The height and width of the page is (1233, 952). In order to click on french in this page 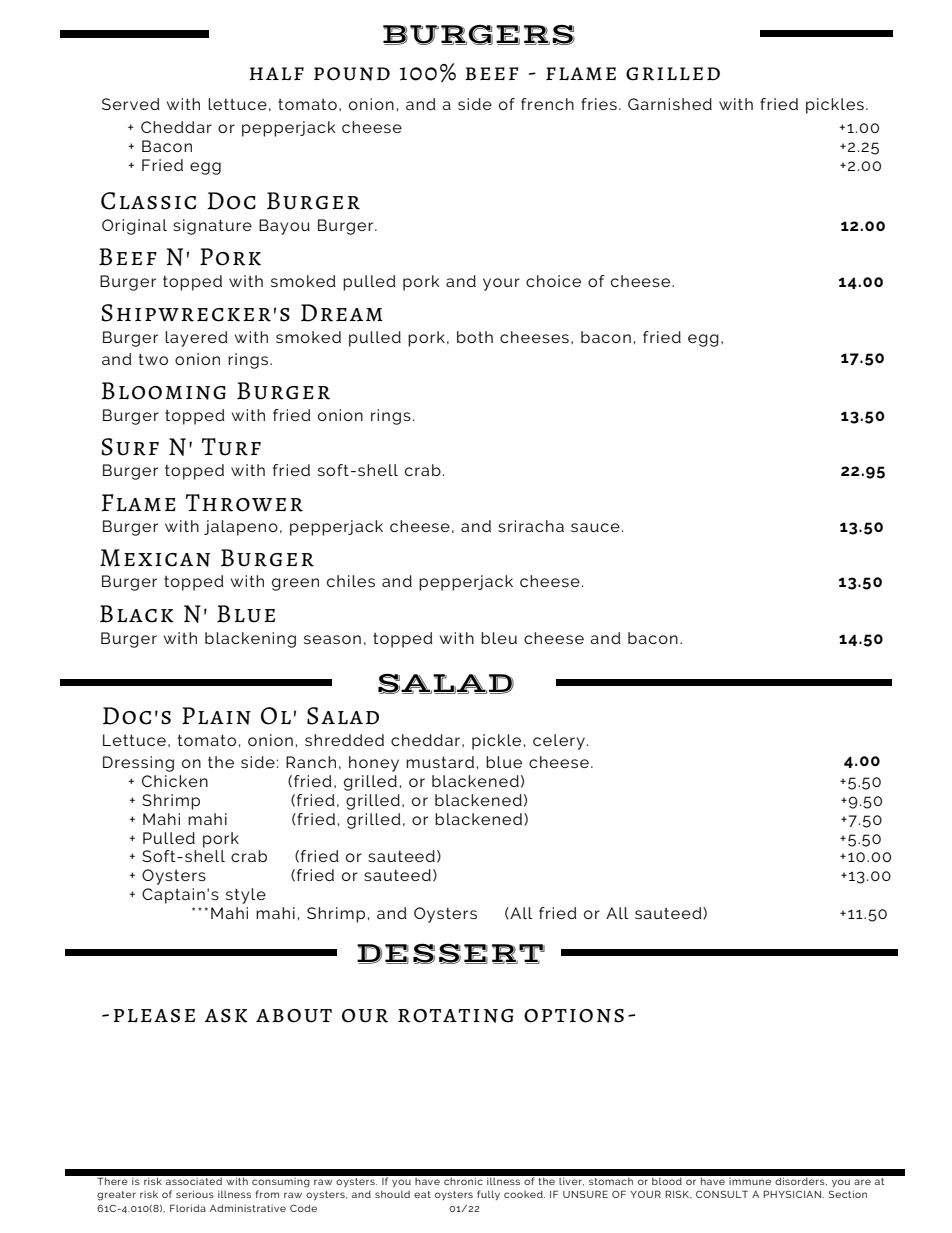, I will do `click(547, 104)`.
